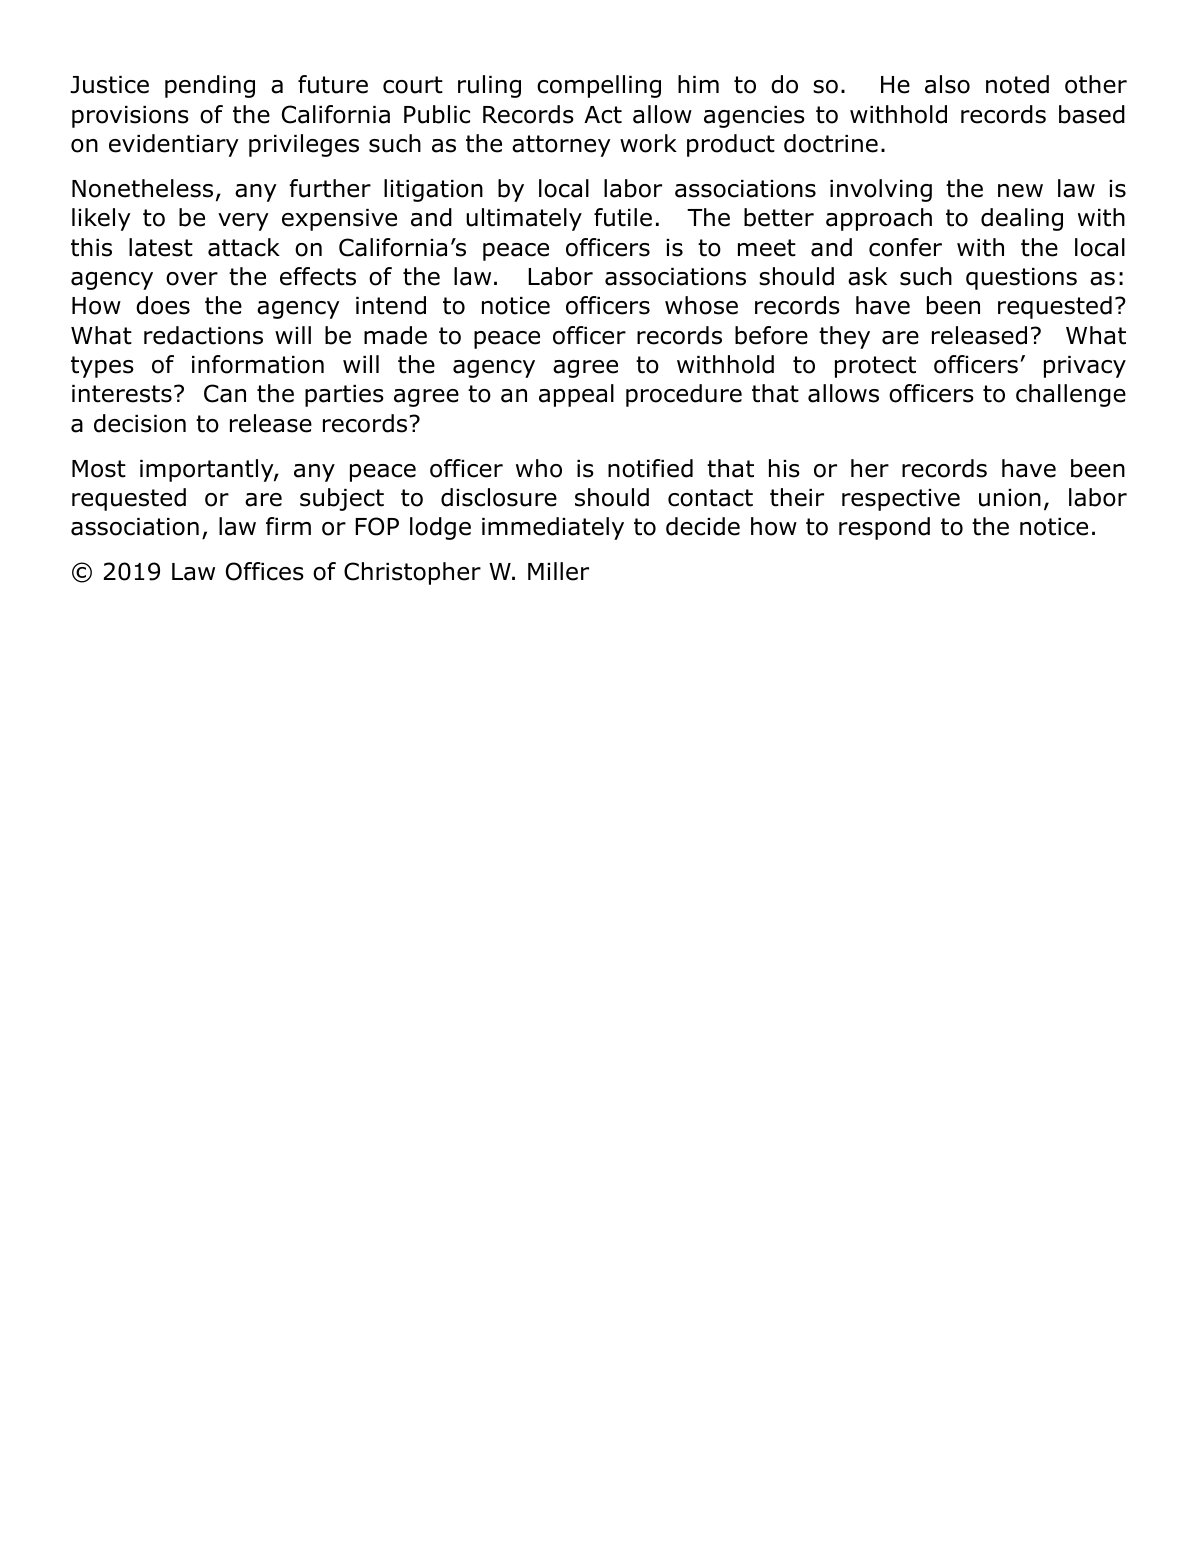 The height and width of the page is (1549, 1197). I want to click on Offices, so click(265, 571).
